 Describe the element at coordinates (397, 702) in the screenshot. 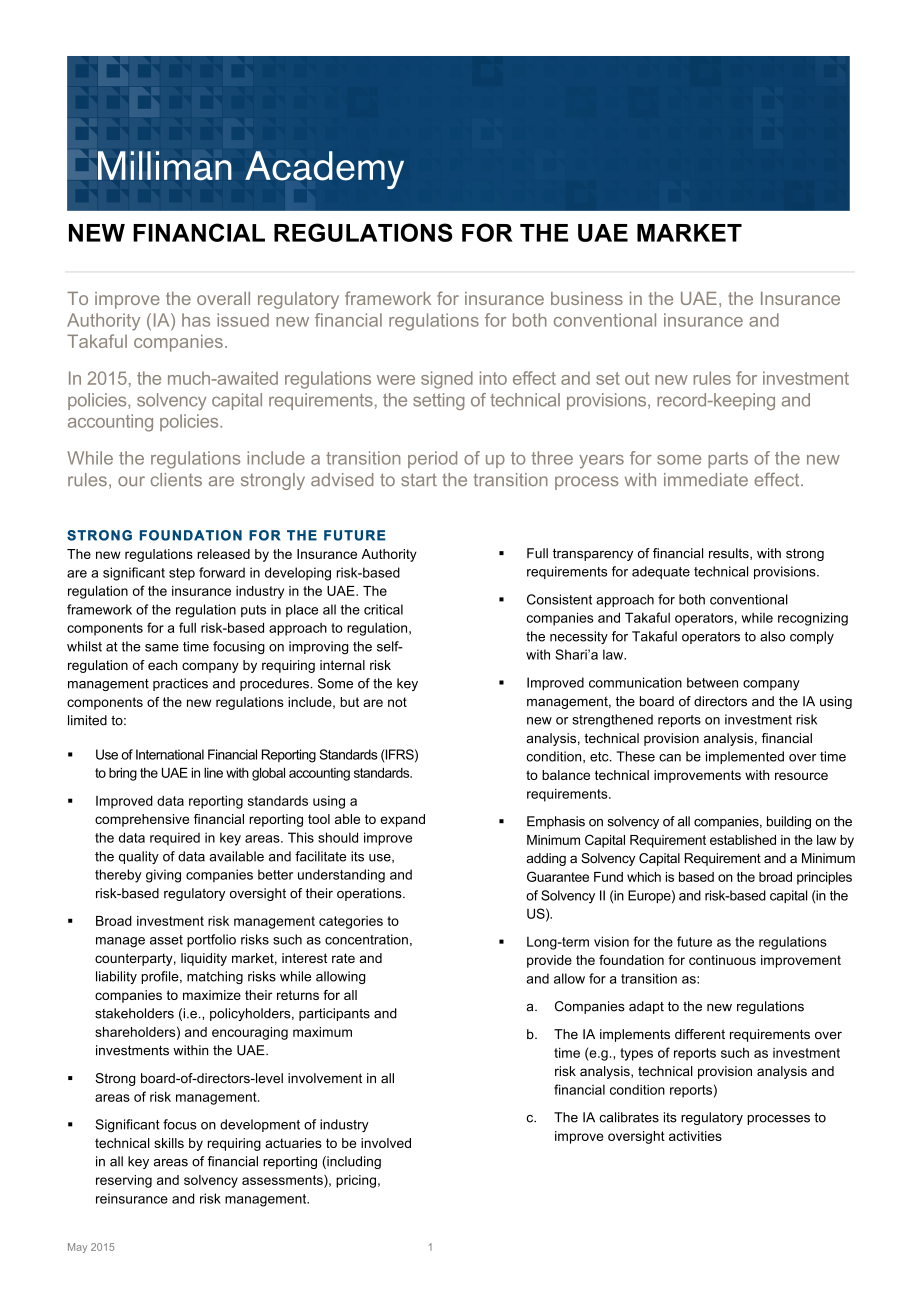

I see `not` at that location.
